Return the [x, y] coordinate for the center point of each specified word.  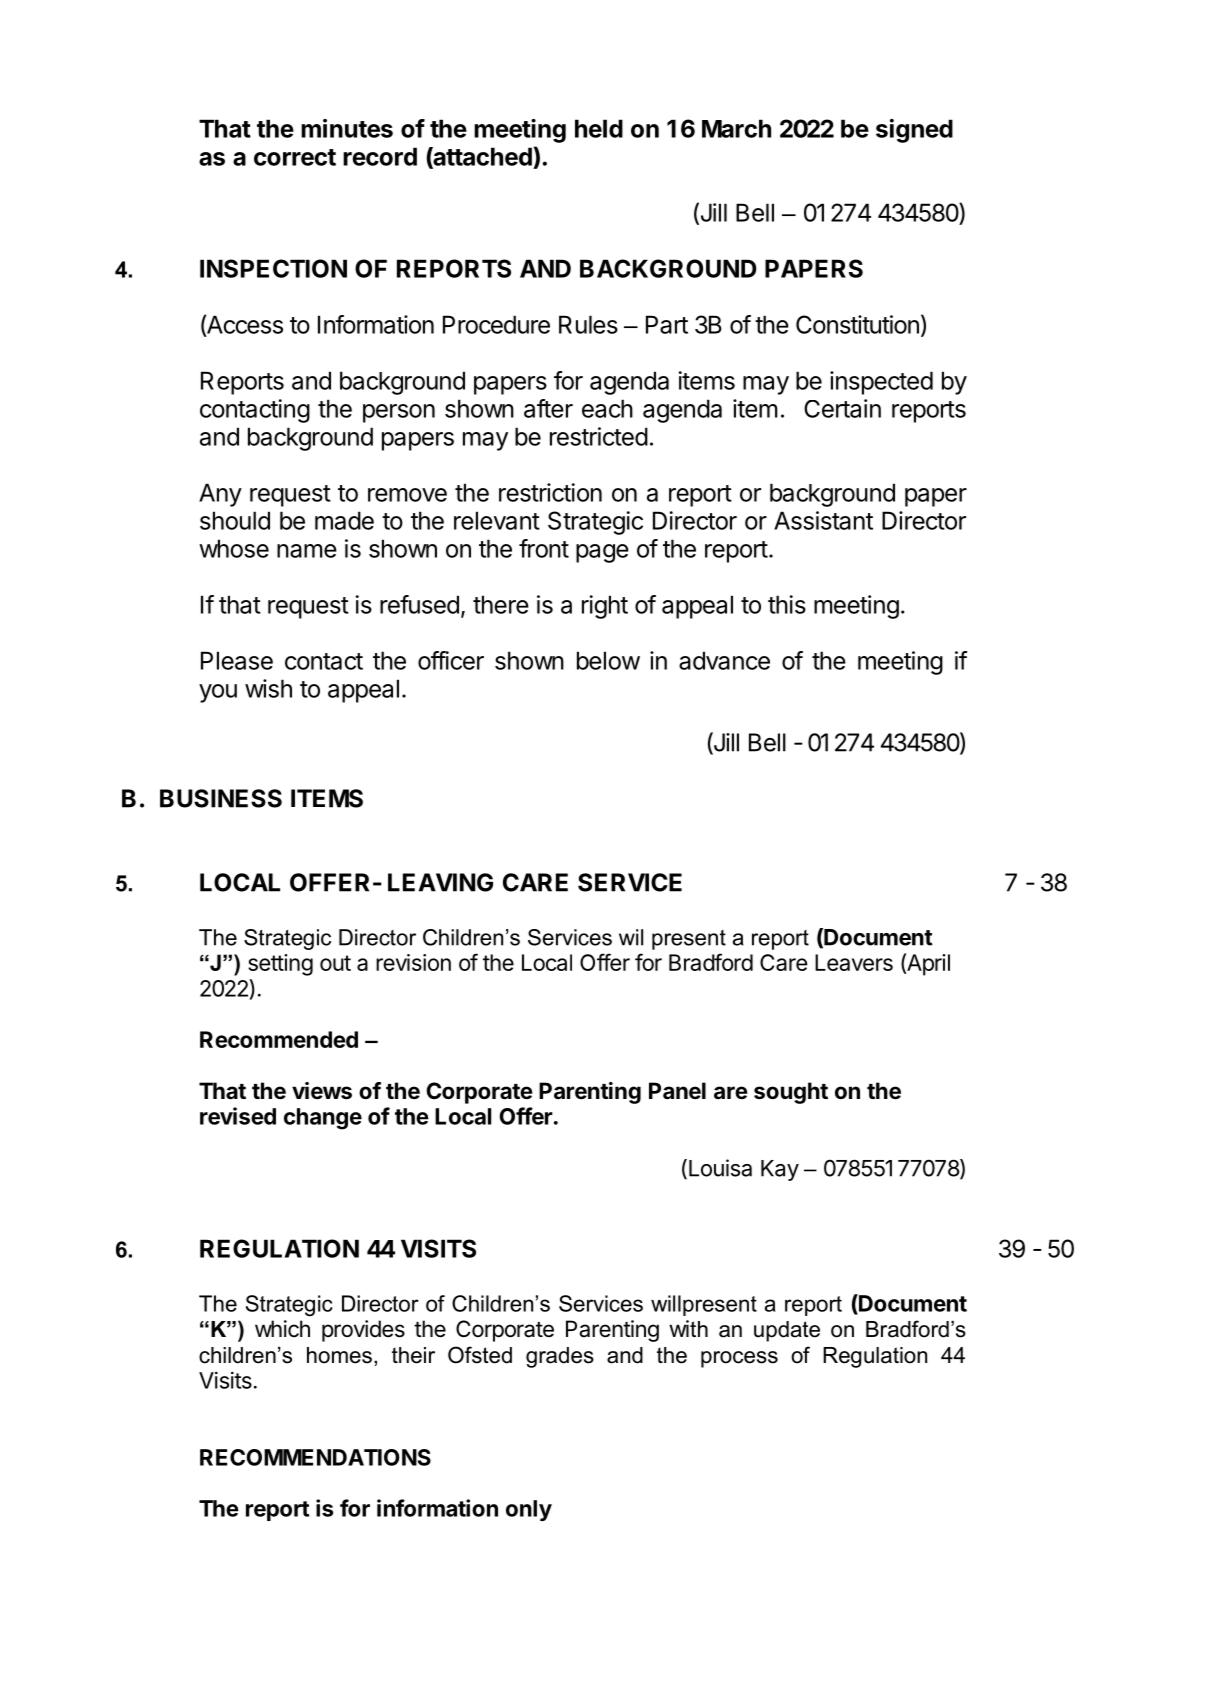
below [608, 660]
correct [295, 157]
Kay [780, 1170]
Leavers [854, 962]
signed [914, 131]
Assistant [823, 520]
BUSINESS [221, 798]
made [344, 520]
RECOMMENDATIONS [315, 1457]
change [323, 1119]
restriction [550, 492]
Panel [677, 1091]
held [599, 128]
